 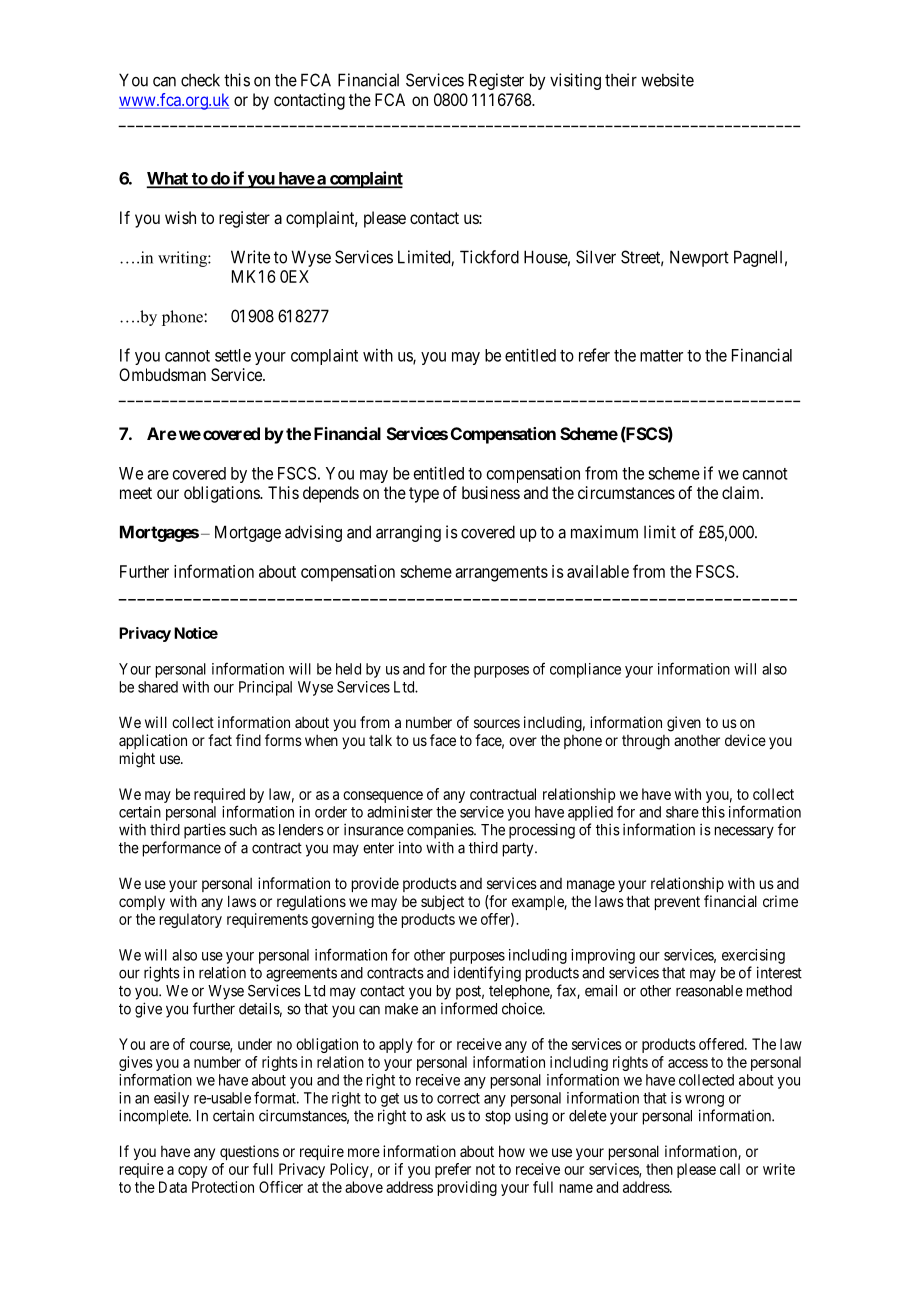 I want to click on check, so click(x=200, y=80).
